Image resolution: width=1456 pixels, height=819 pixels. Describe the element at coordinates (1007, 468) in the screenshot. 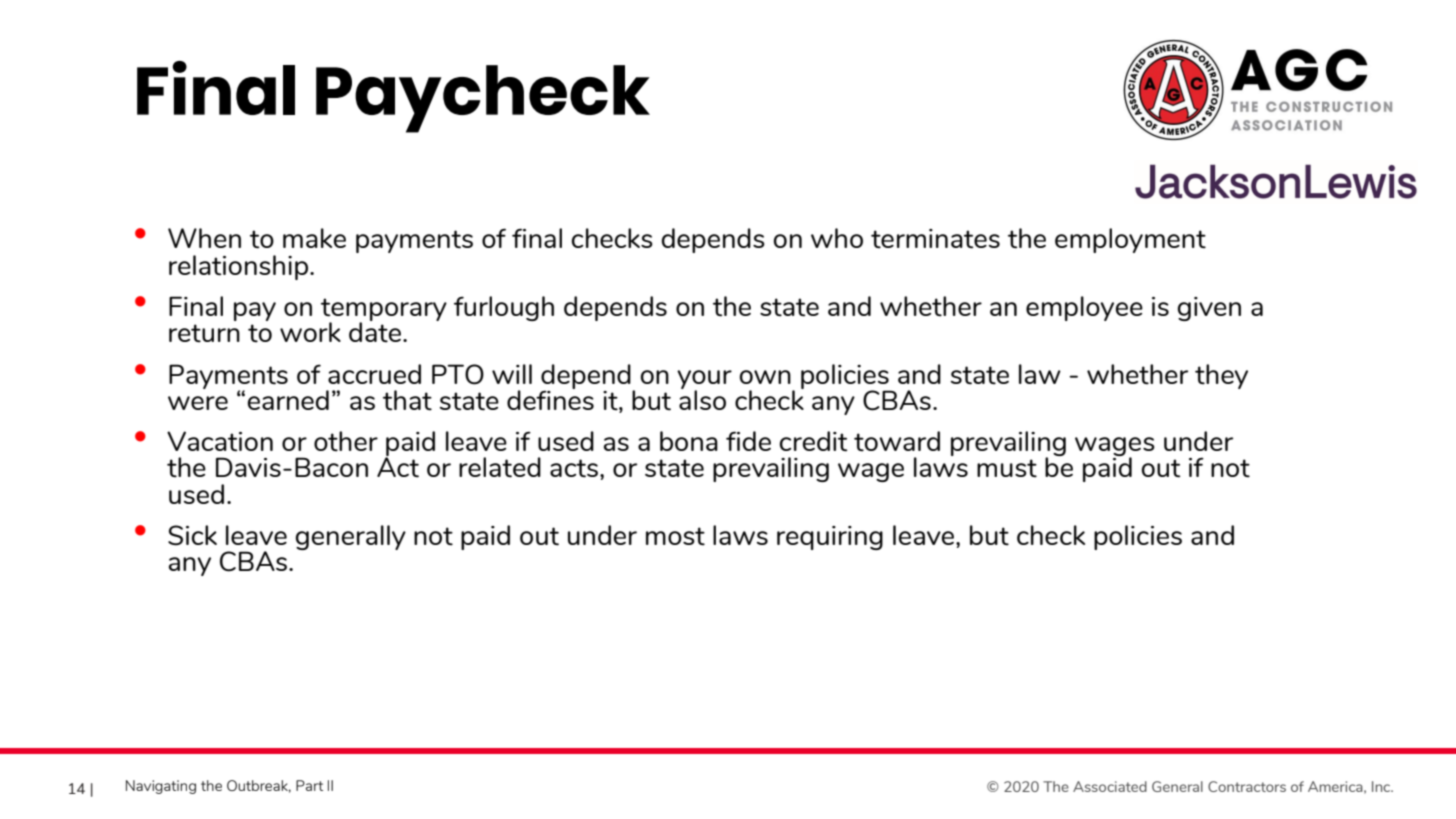

I see `must` at that location.
